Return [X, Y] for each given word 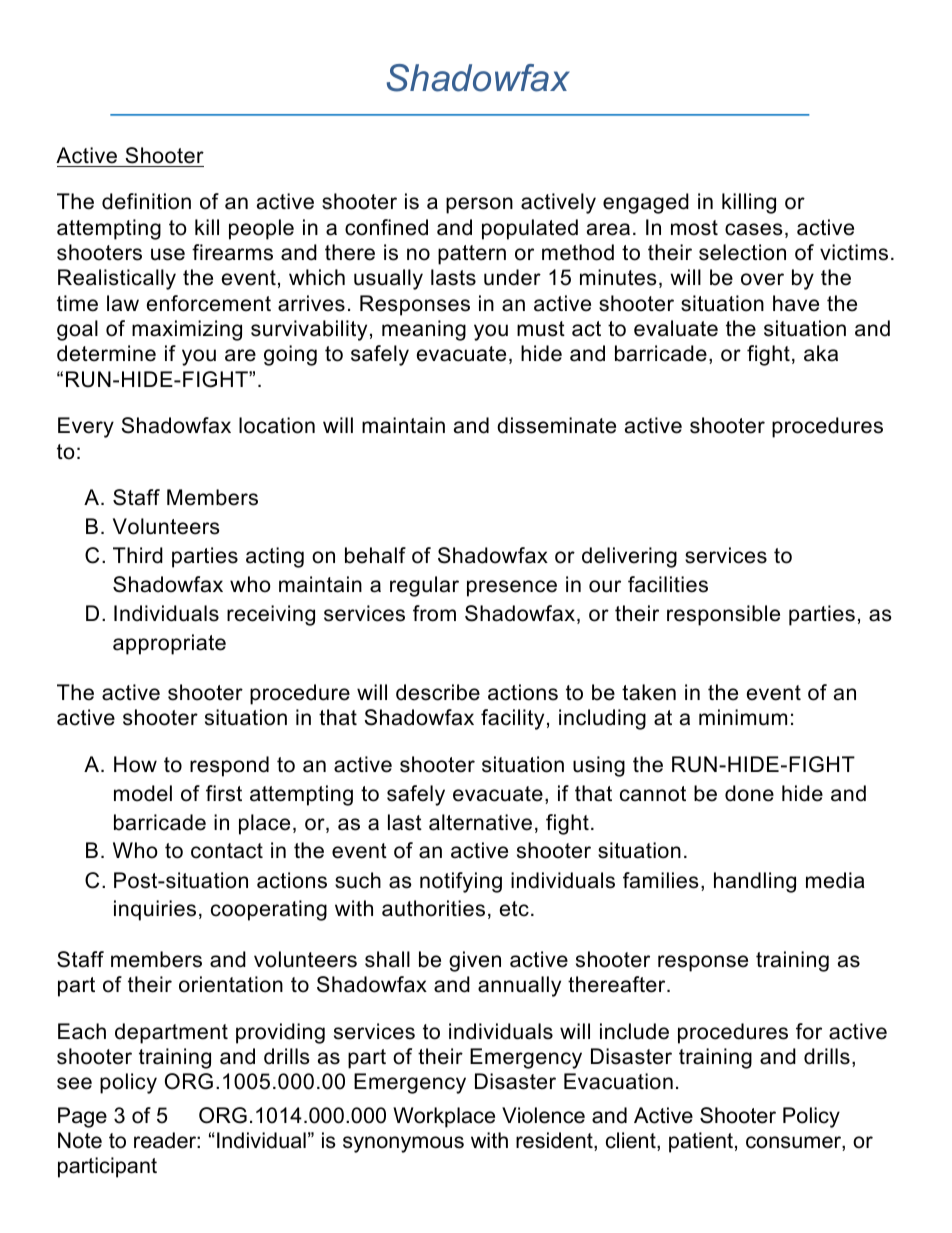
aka [821, 353]
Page [82, 1117]
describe [438, 692]
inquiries [155, 910]
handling [755, 882]
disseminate [556, 425]
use [168, 254]
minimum [743, 717]
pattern [472, 255]
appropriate [169, 644]
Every [86, 427]
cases [754, 229]
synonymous [403, 1144]
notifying [461, 882]
